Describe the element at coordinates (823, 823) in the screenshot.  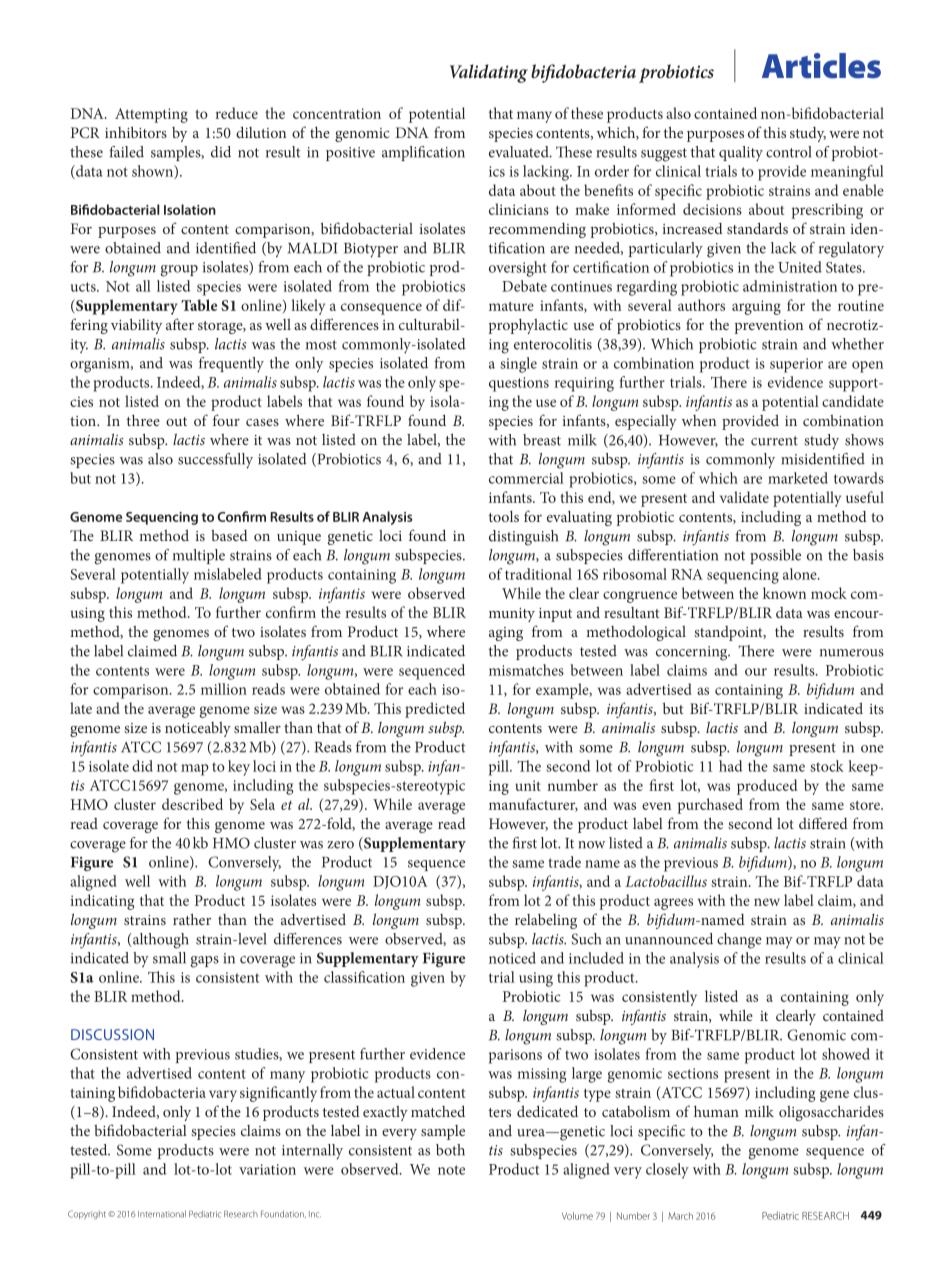
I see `differed` at that location.
